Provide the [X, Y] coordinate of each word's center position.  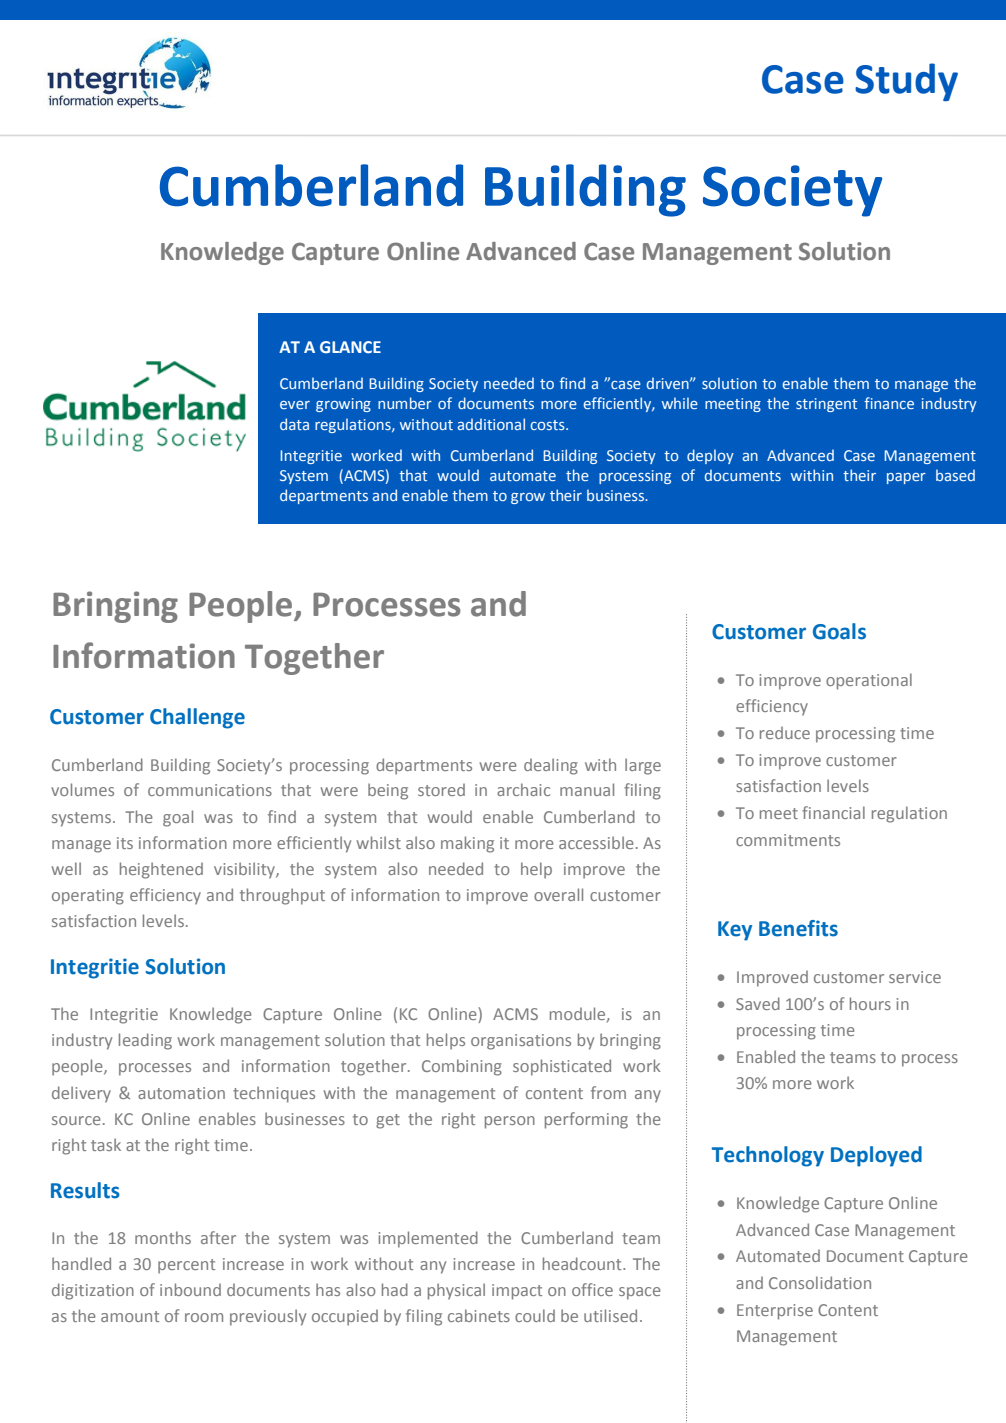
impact [517, 1292]
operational [869, 681]
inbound [190, 1289]
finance [889, 403]
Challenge [197, 718]
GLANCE [350, 347]
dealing [551, 766]
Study [906, 82]
